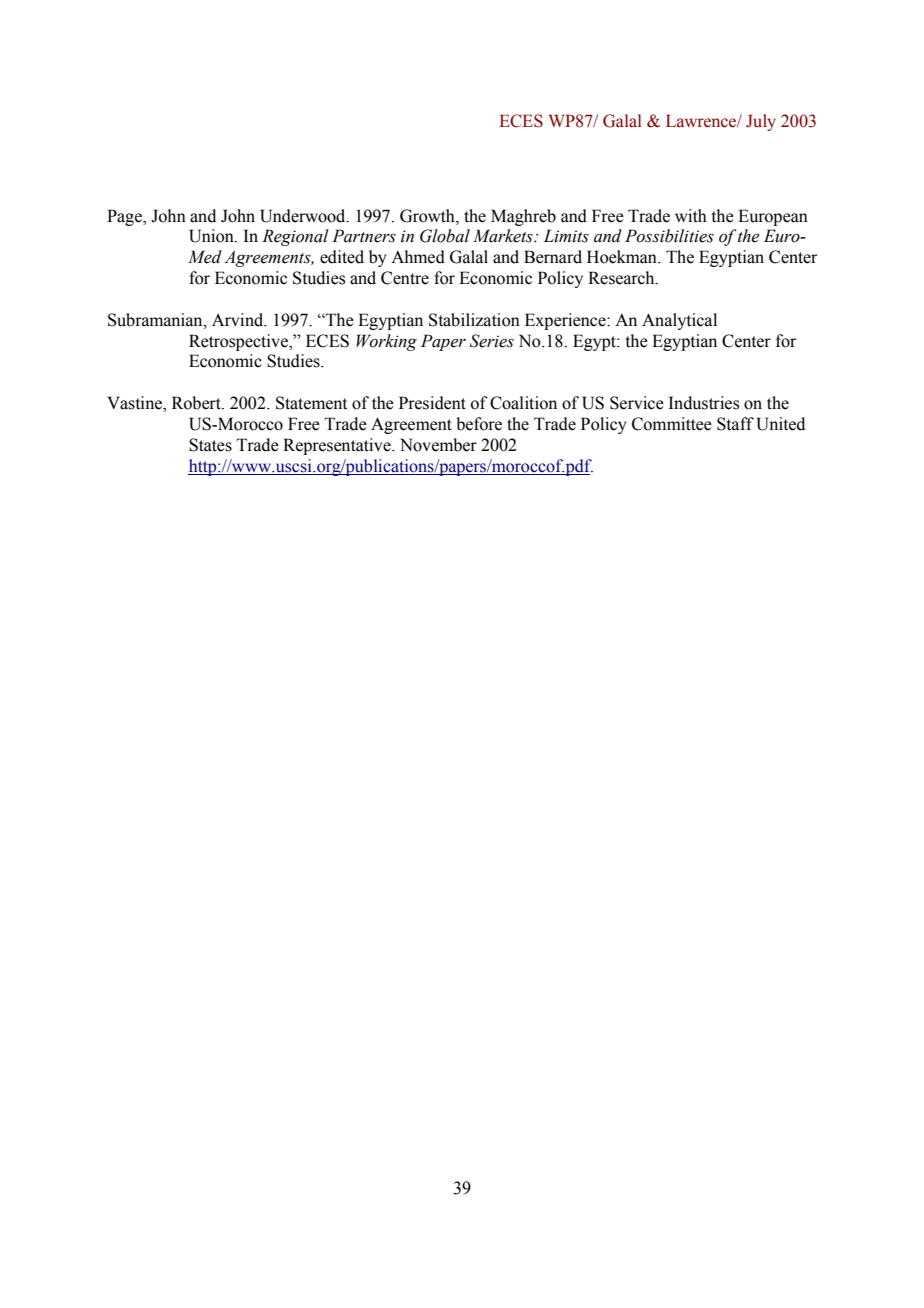 Image resolution: width=924 pixels, height=1308 pixels. I want to click on Arvind, so click(239, 320).
